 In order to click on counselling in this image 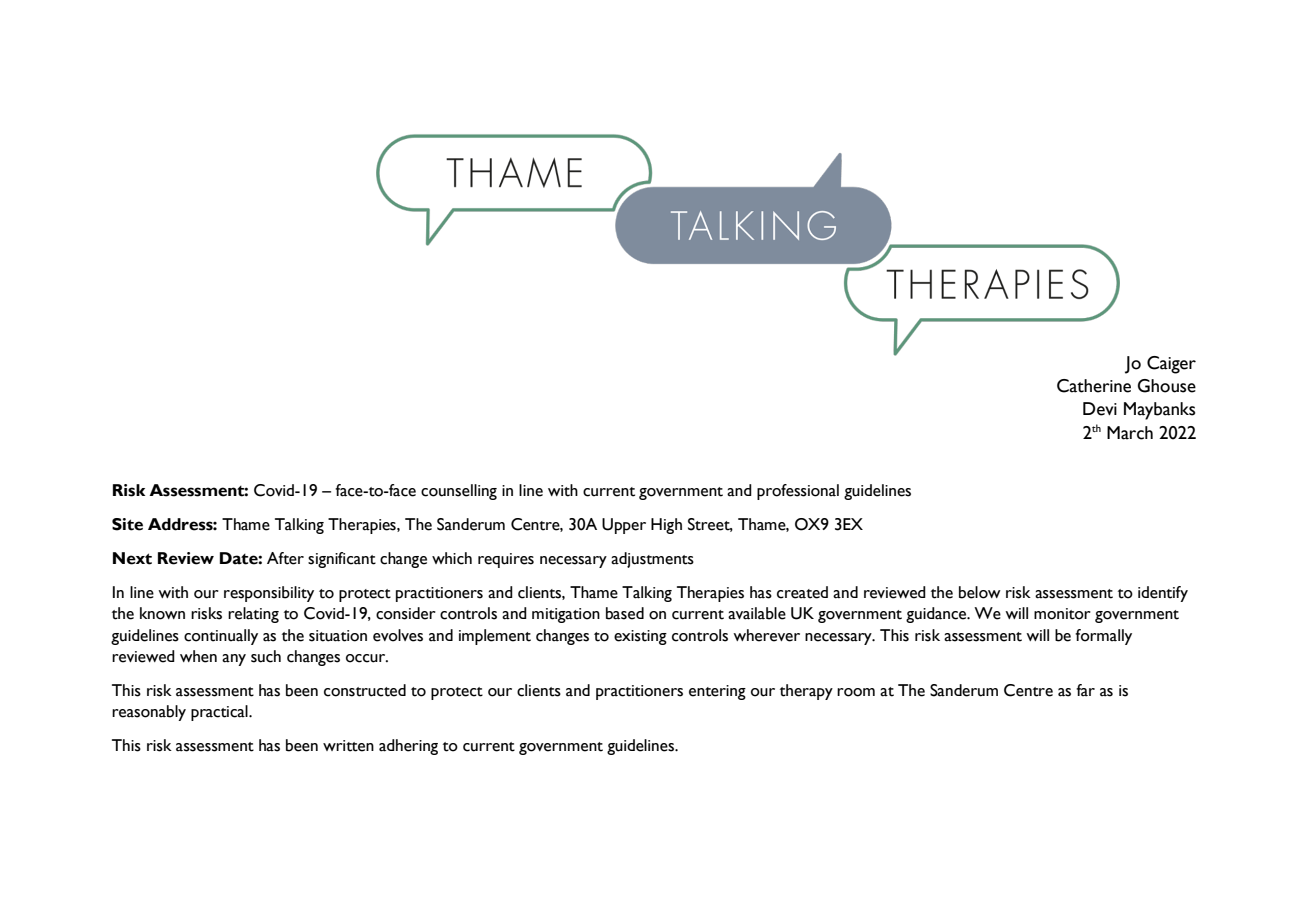, I will do `click(459, 492)`.
